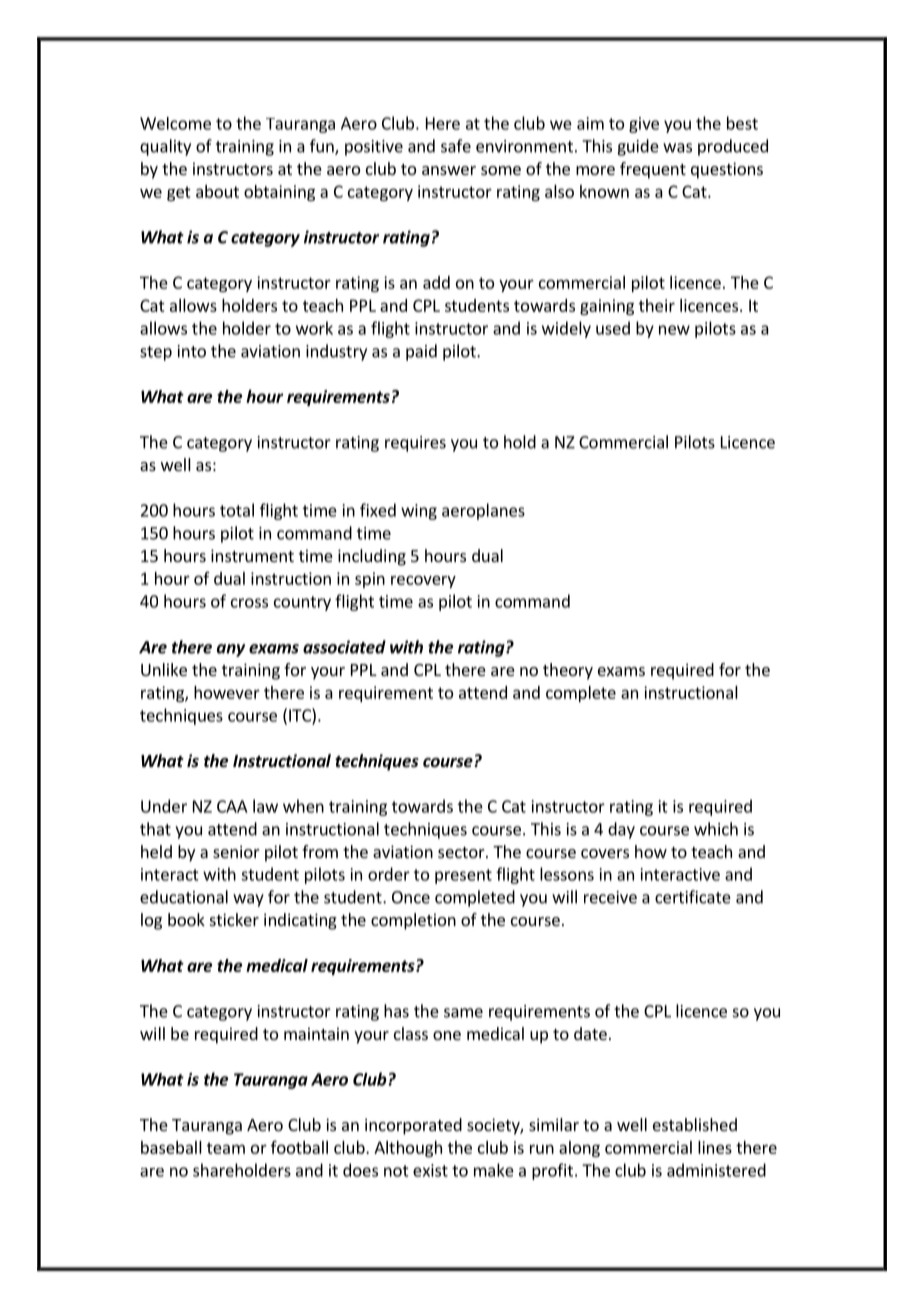 The width and height of the screenshot is (924, 1308). Describe the element at coordinates (674, 330) in the screenshot. I see `new` at that location.
